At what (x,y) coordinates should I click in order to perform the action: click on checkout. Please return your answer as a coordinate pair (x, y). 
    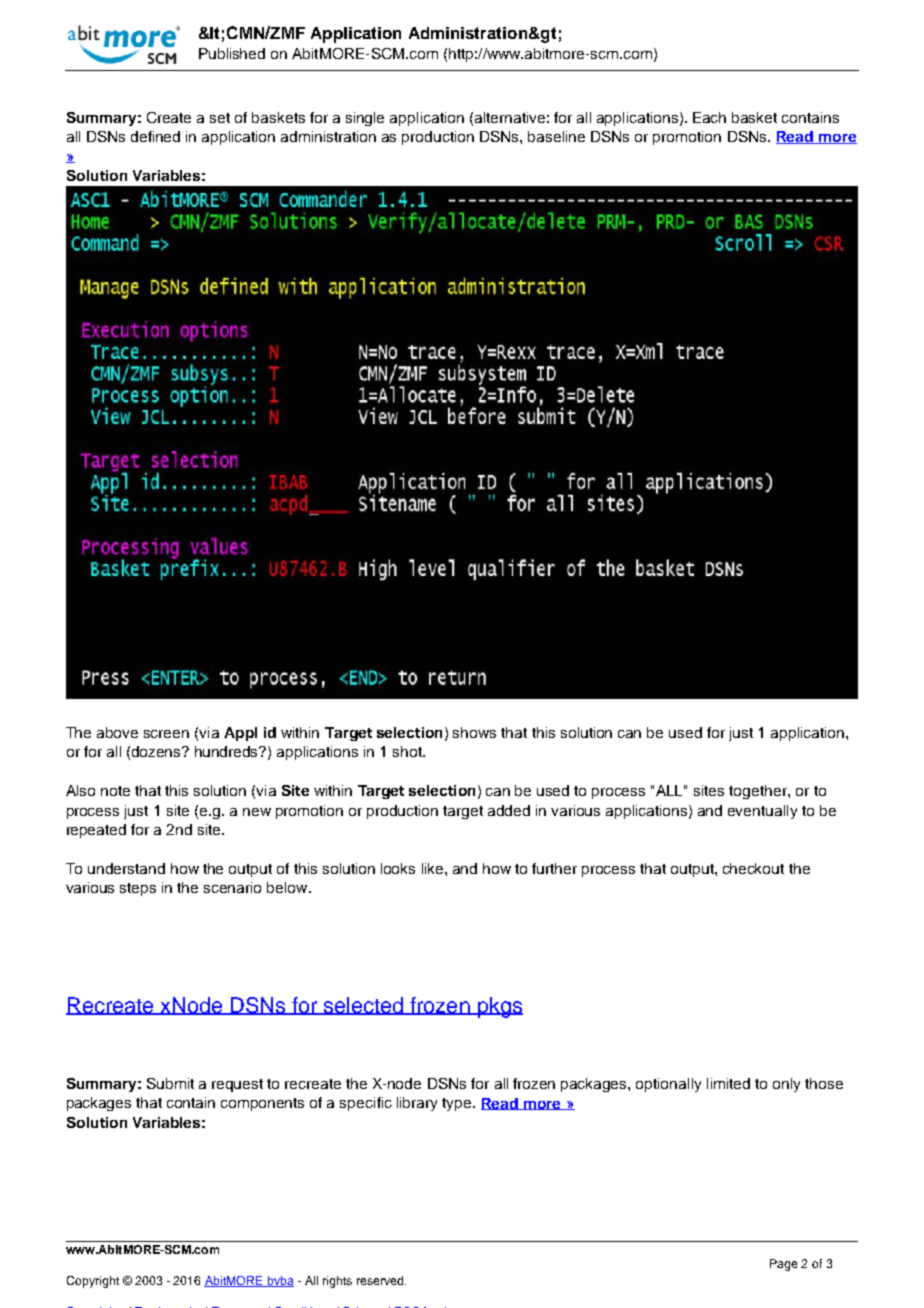
    Looking at the image, I should click on (753, 868).
